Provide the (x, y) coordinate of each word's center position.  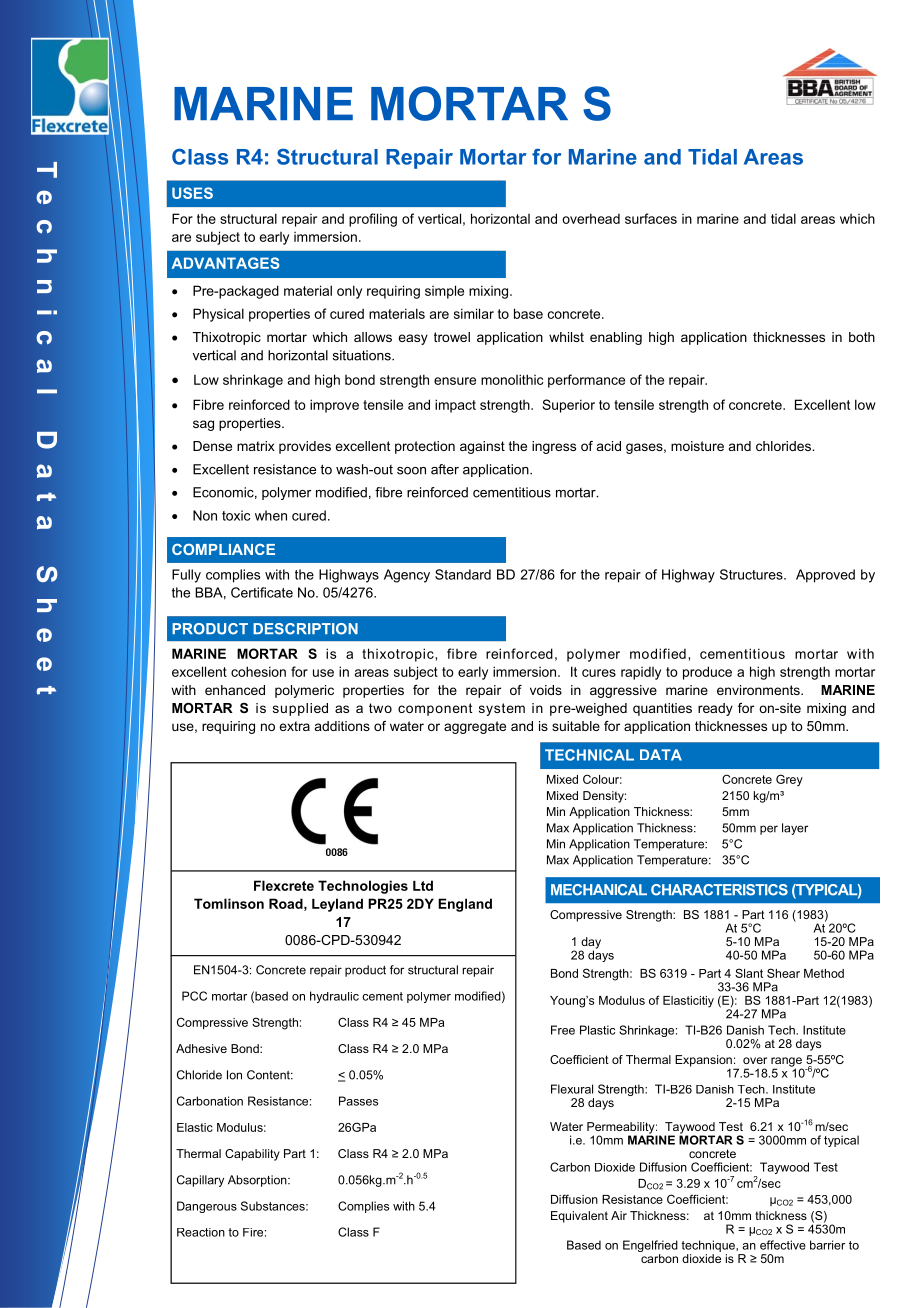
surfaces (651, 218)
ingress (554, 447)
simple (444, 292)
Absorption (258, 1181)
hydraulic (334, 997)
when (271, 515)
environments (759, 690)
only (349, 292)
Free (563, 1030)
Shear (783, 973)
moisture (697, 446)
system (502, 709)
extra (294, 726)
